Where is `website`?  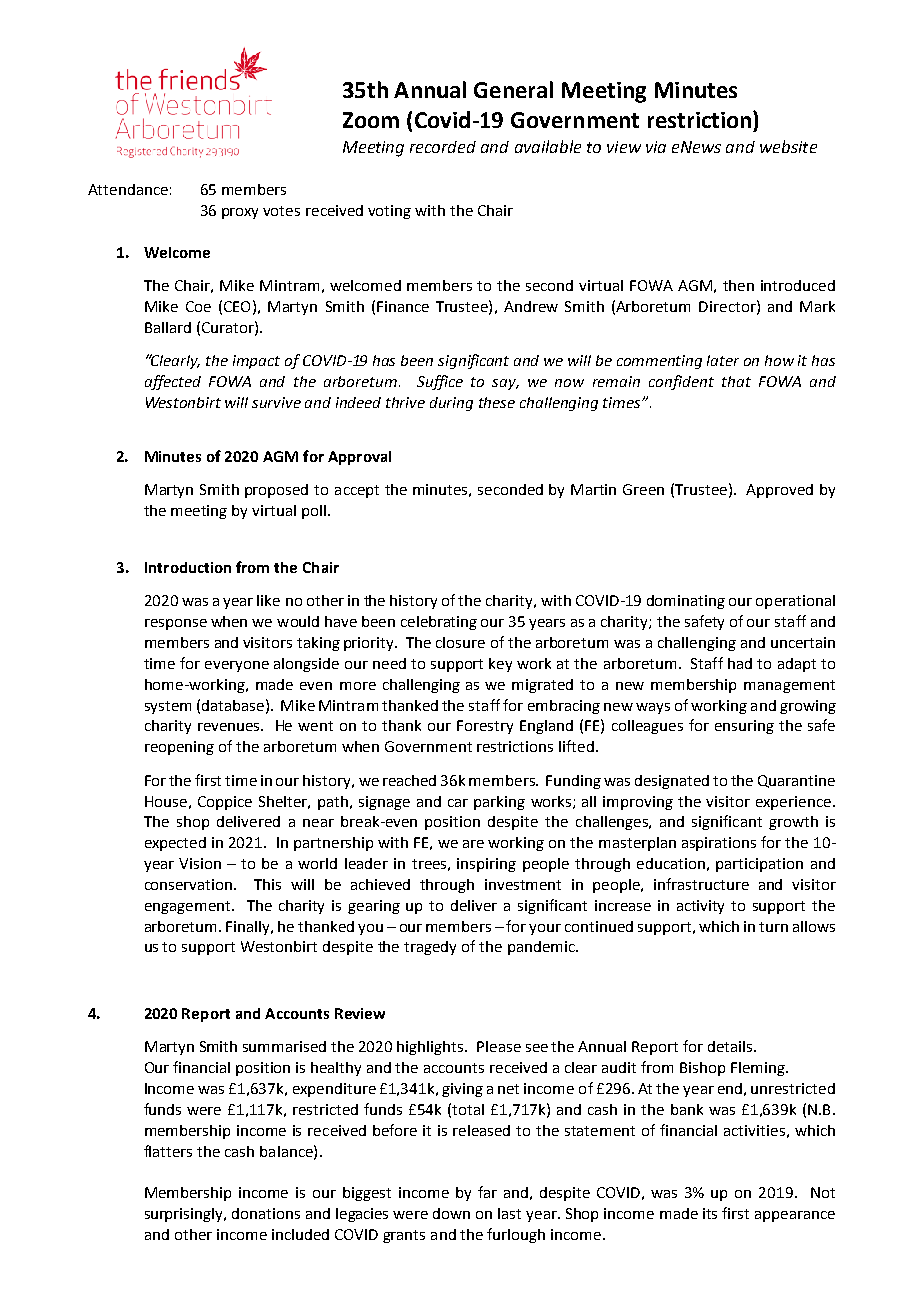
website is located at coordinates (788, 146).
